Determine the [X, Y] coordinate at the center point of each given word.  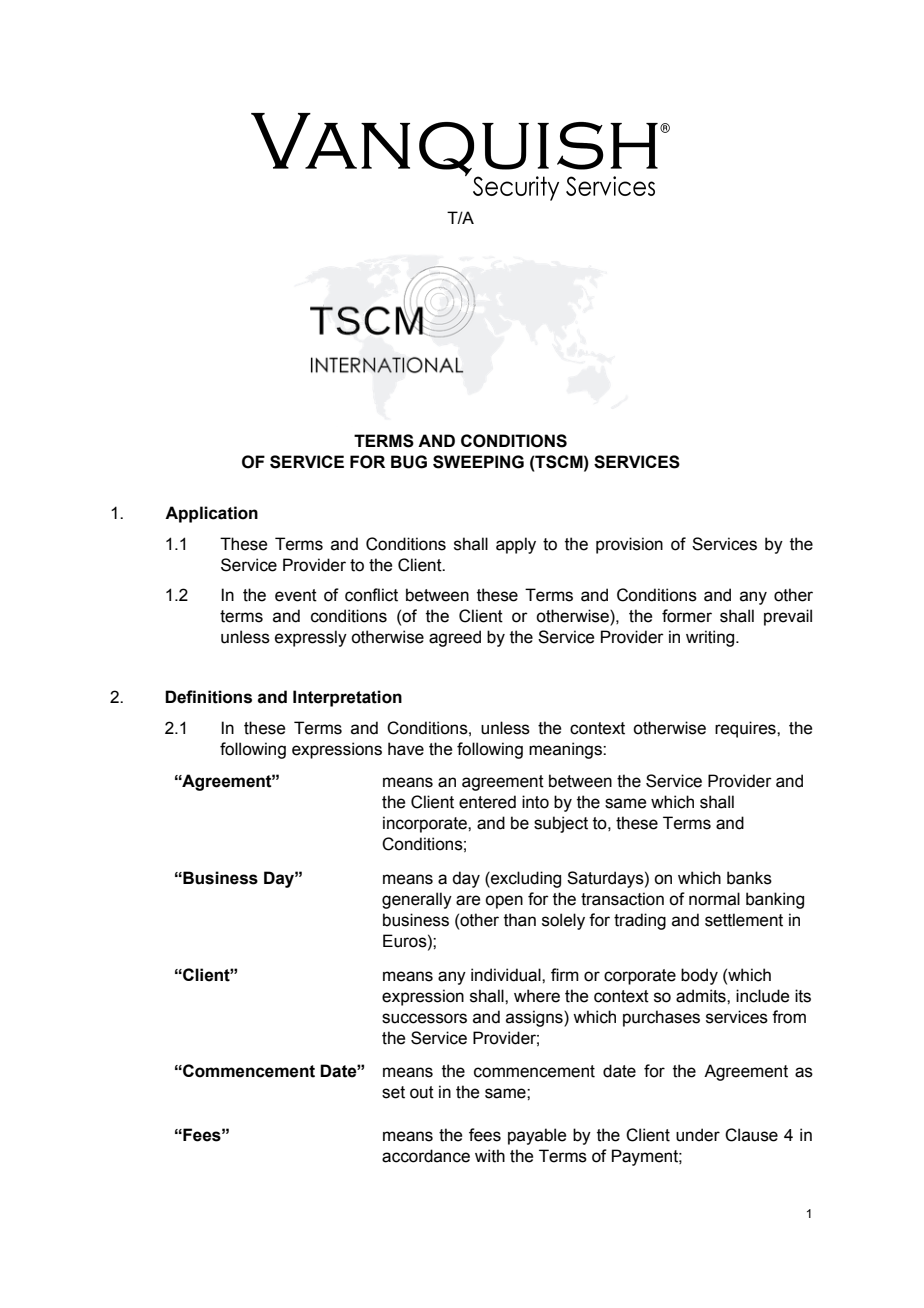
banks [749, 878]
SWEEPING [478, 462]
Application [211, 514]
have [406, 749]
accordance [426, 1156]
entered [487, 802]
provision [629, 545]
